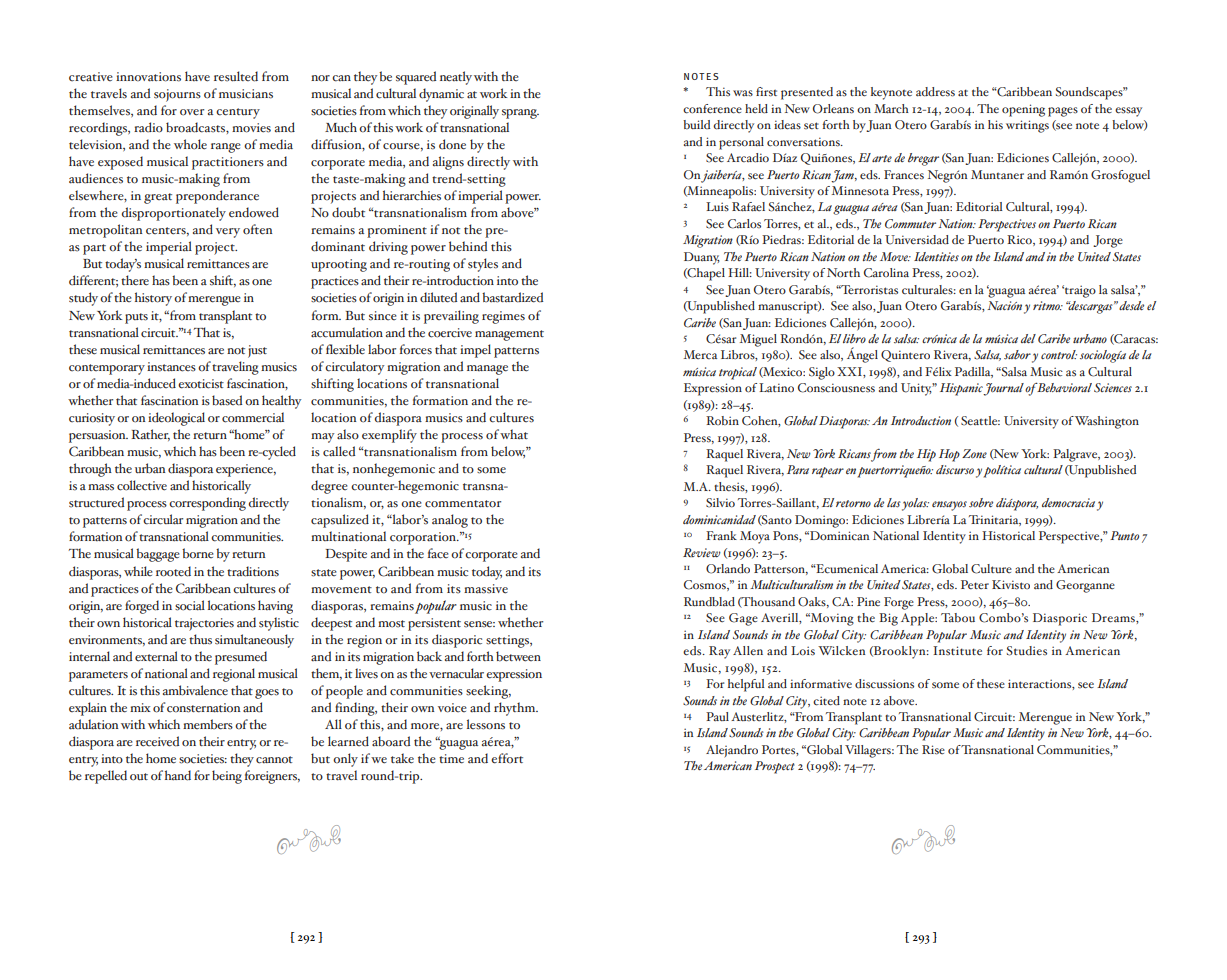 The width and height of the image is (1227, 980). What do you see at coordinates (1020, 240) in the image?
I see `Rico` at bounding box center [1020, 240].
